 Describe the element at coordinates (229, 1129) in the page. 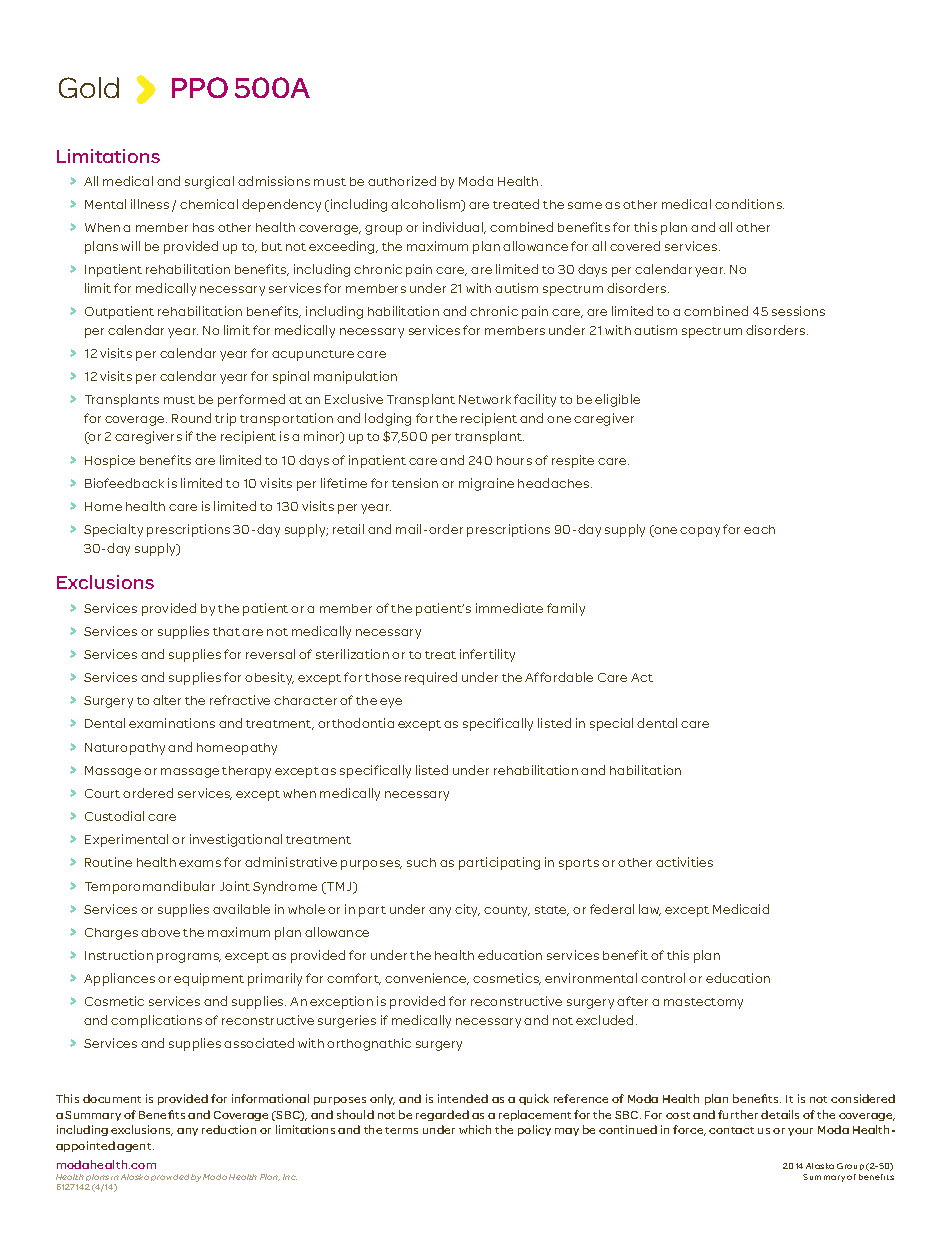

I see `reduction` at that location.
